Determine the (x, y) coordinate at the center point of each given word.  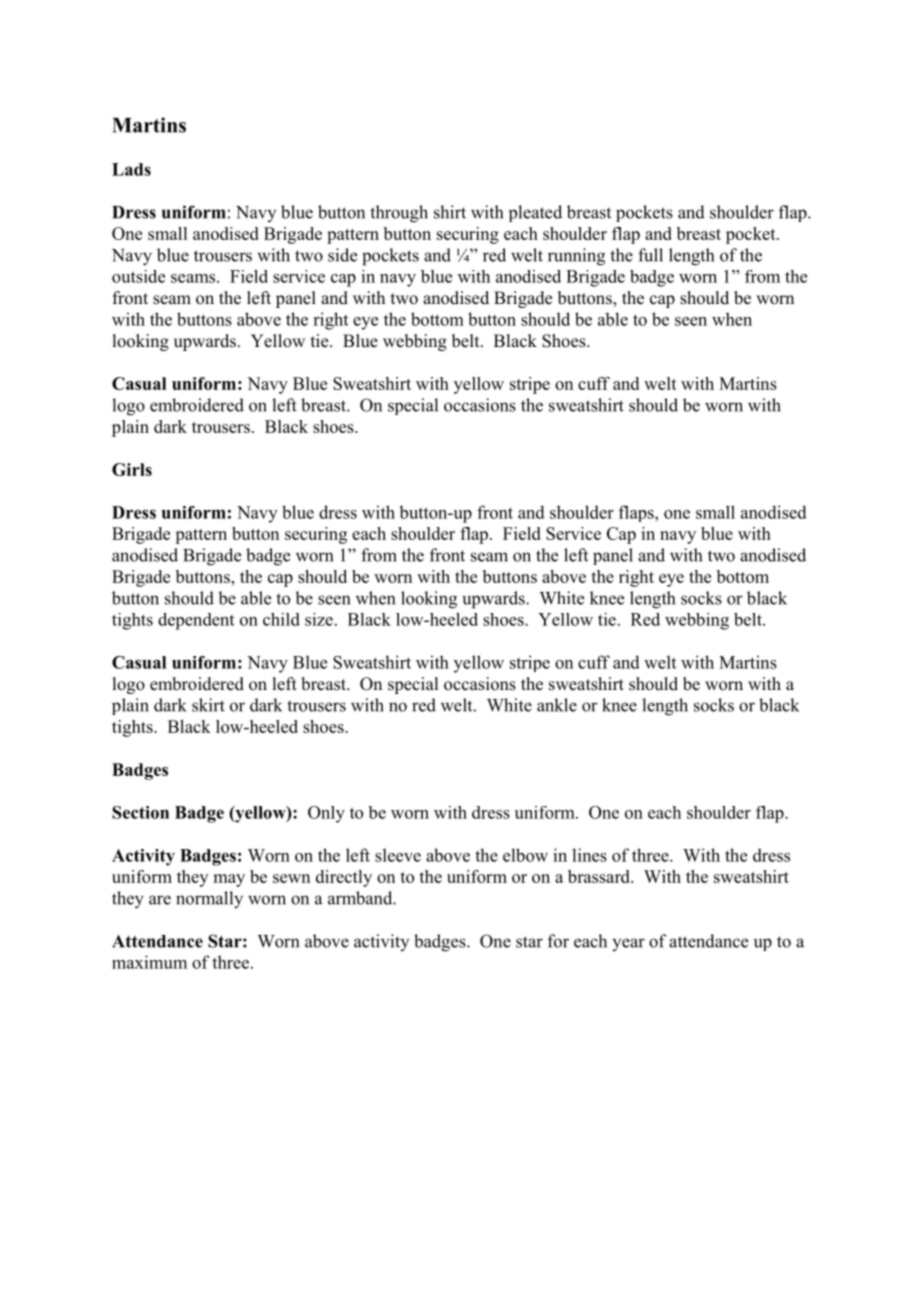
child (281, 619)
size (319, 619)
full (650, 255)
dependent (196, 621)
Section (140, 812)
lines (589, 855)
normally (209, 900)
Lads (131, 169)
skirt (208, 705)
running (576, 257)
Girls (132, 469)
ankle (557, 705)
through (399, 214)
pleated (535, 213)
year (628, 944)
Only (326, 814)
